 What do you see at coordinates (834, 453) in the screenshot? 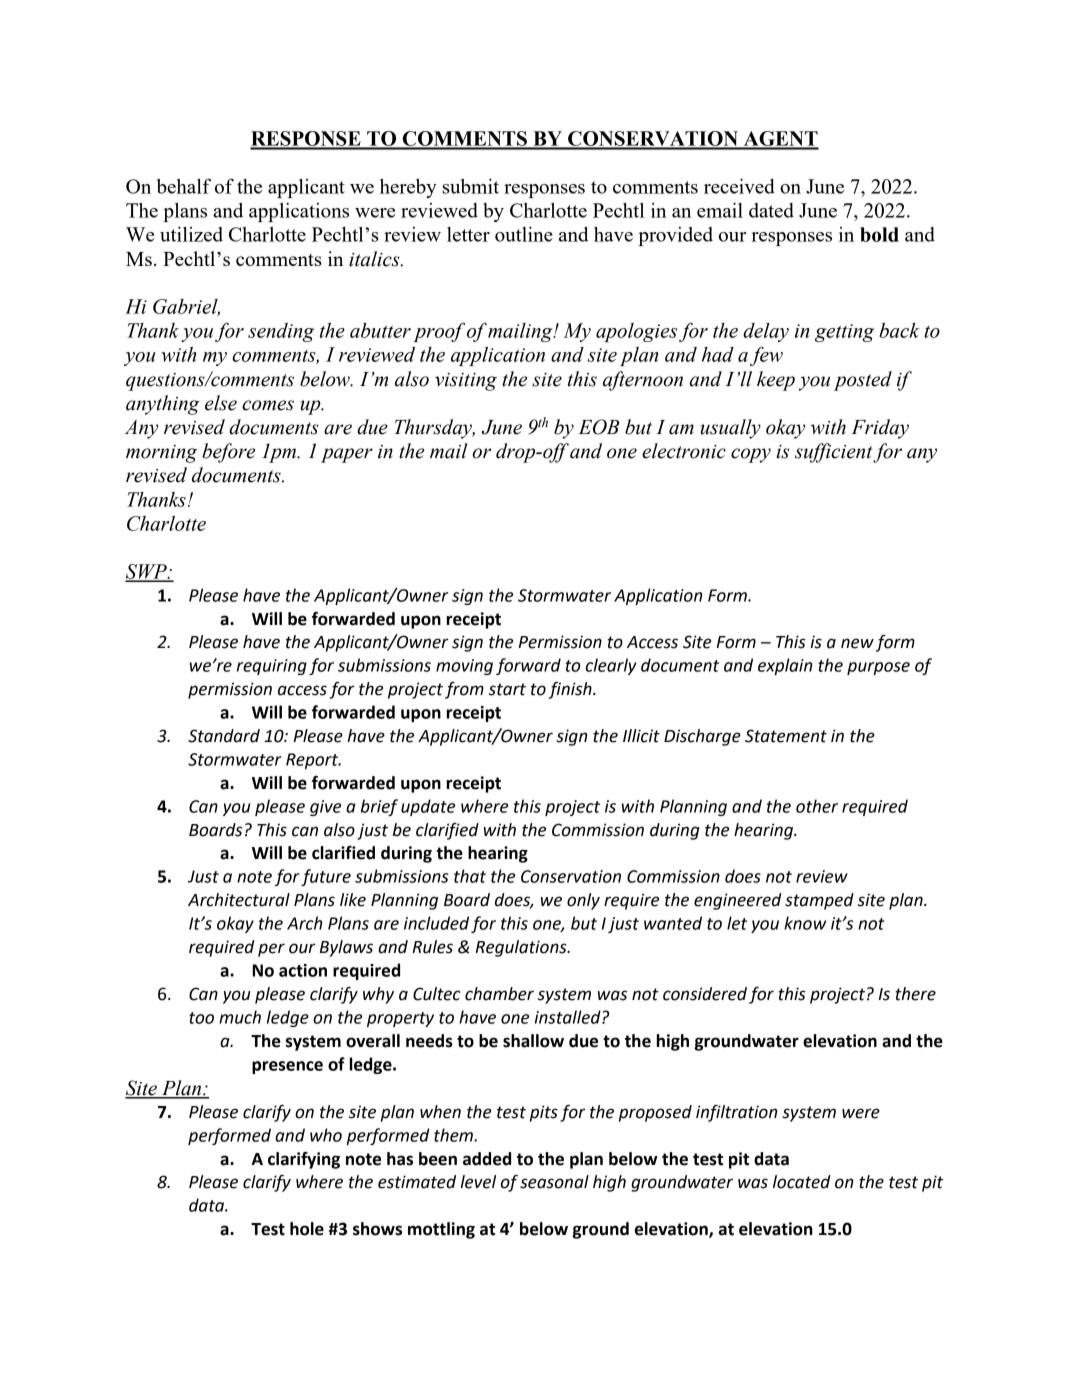
I see `sufficient` at bounding box center [834, 453].
